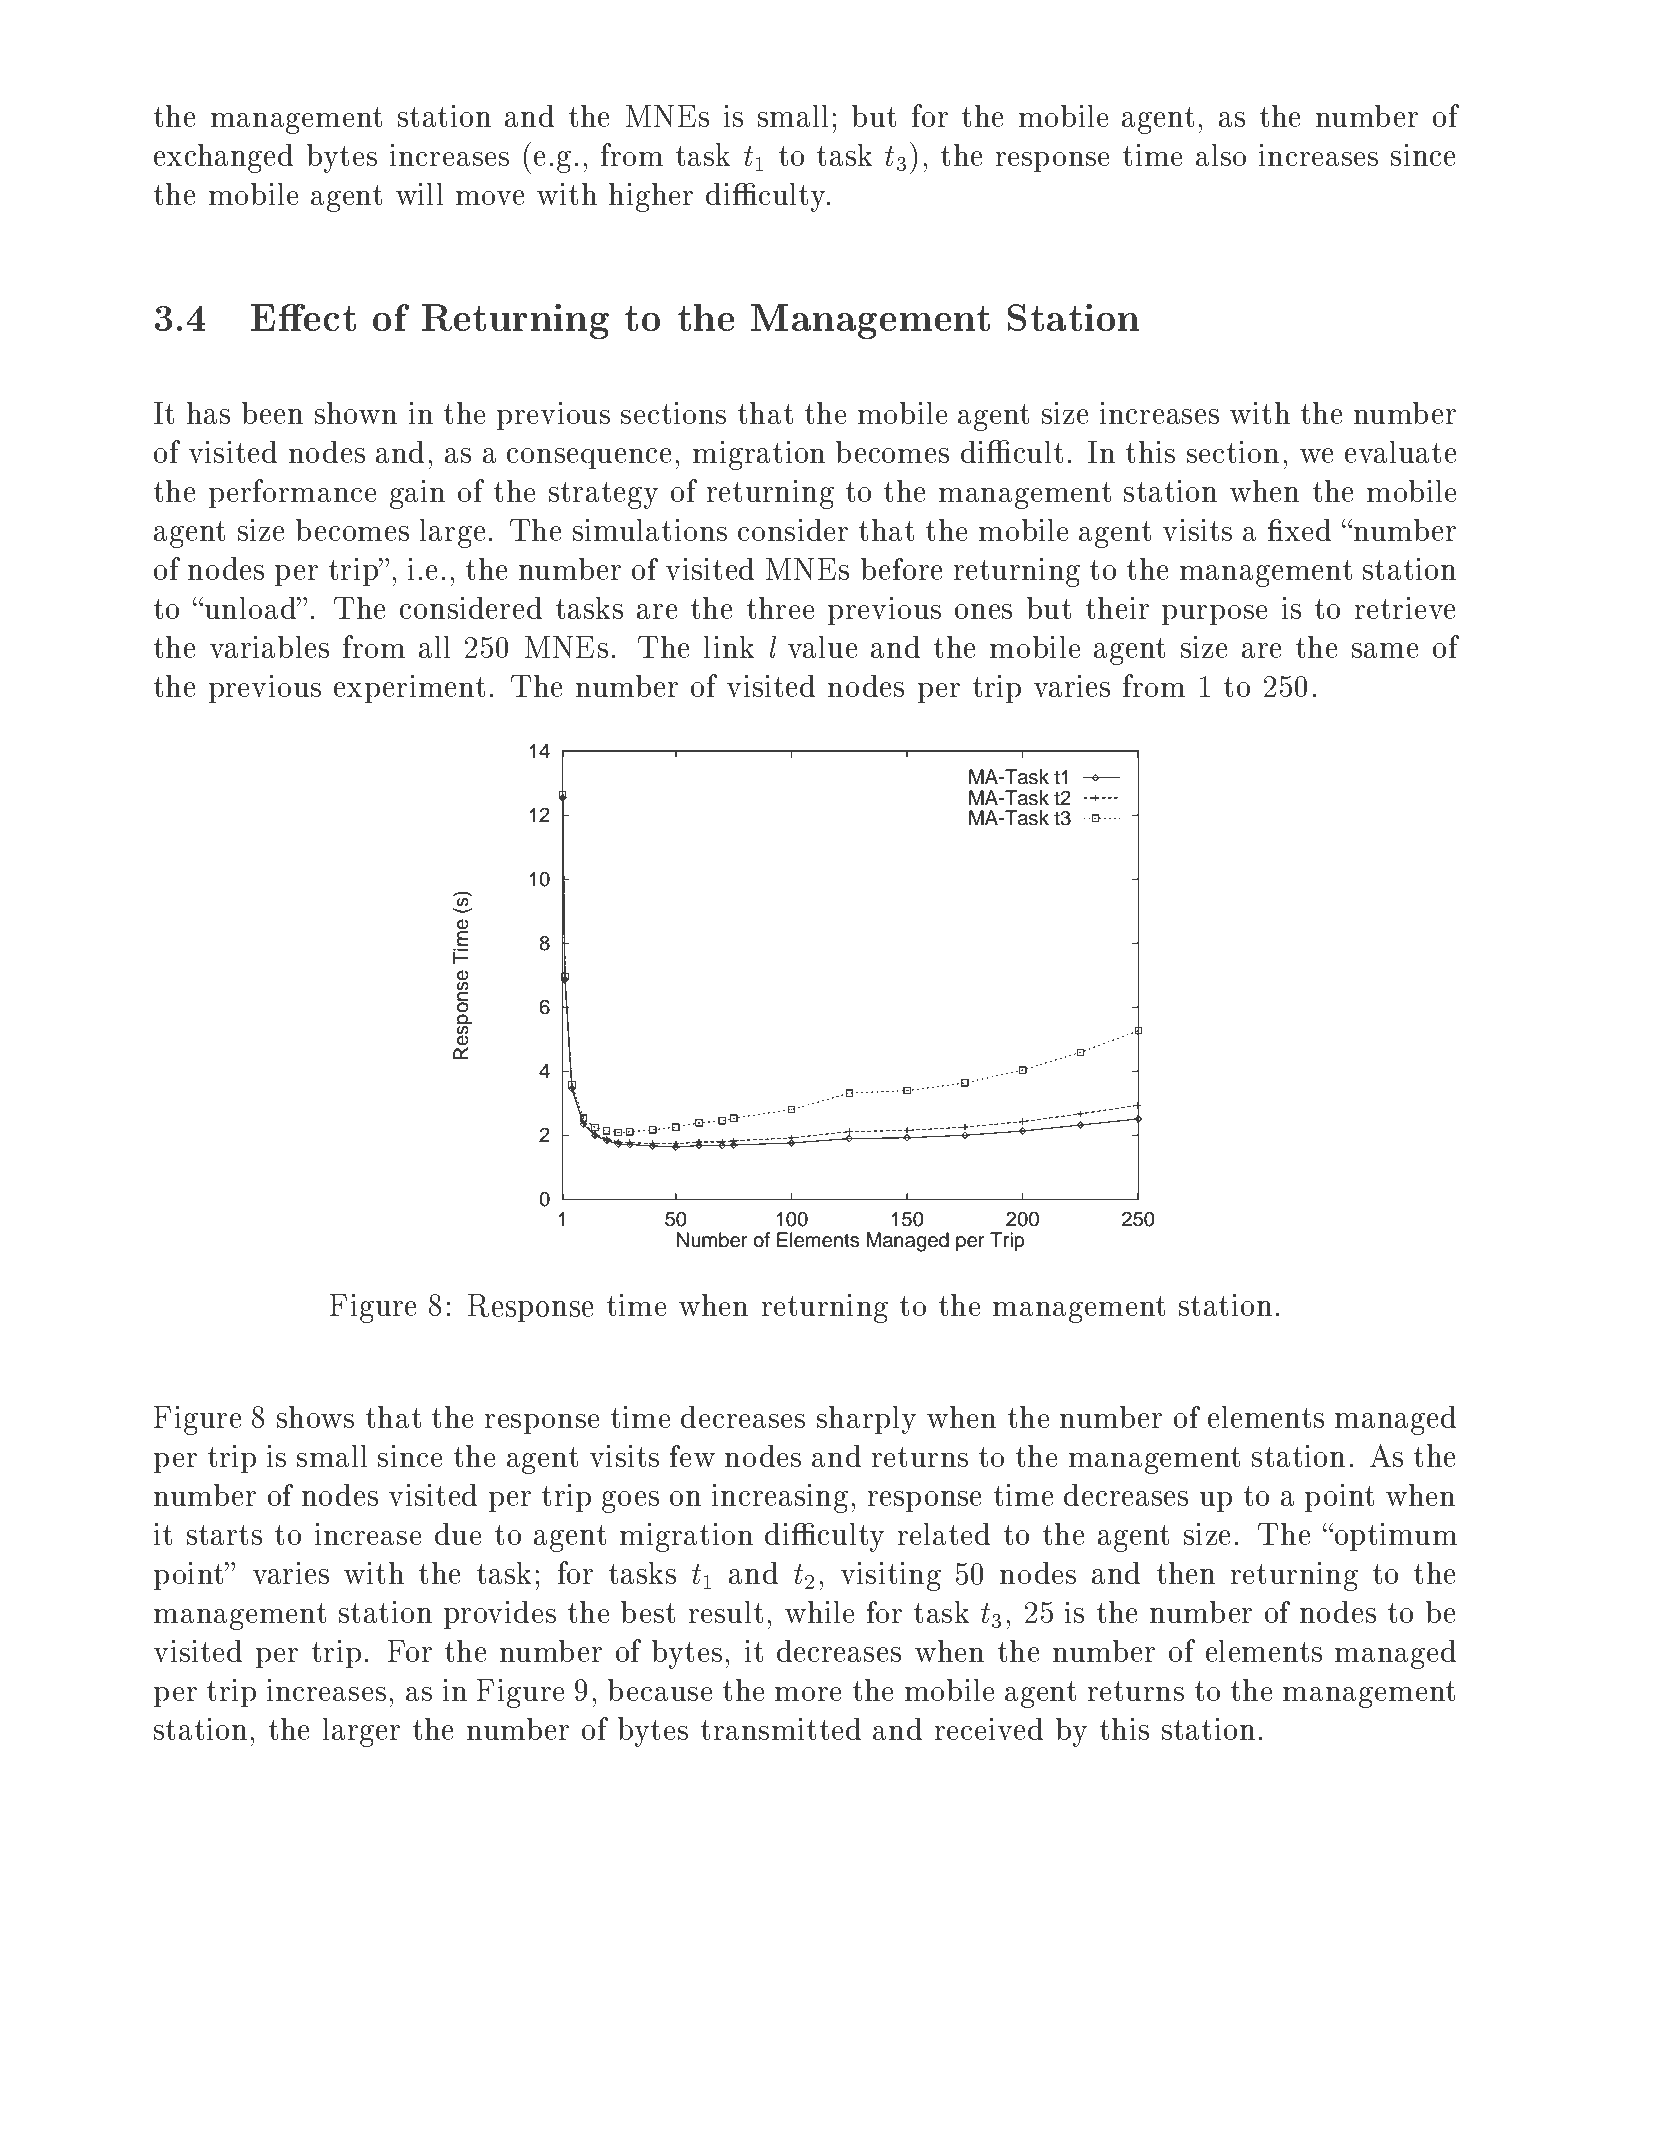  What do you see at coordinates (315, 1417) in the document?
I see `shows` at bounding box center [315, 1417].
